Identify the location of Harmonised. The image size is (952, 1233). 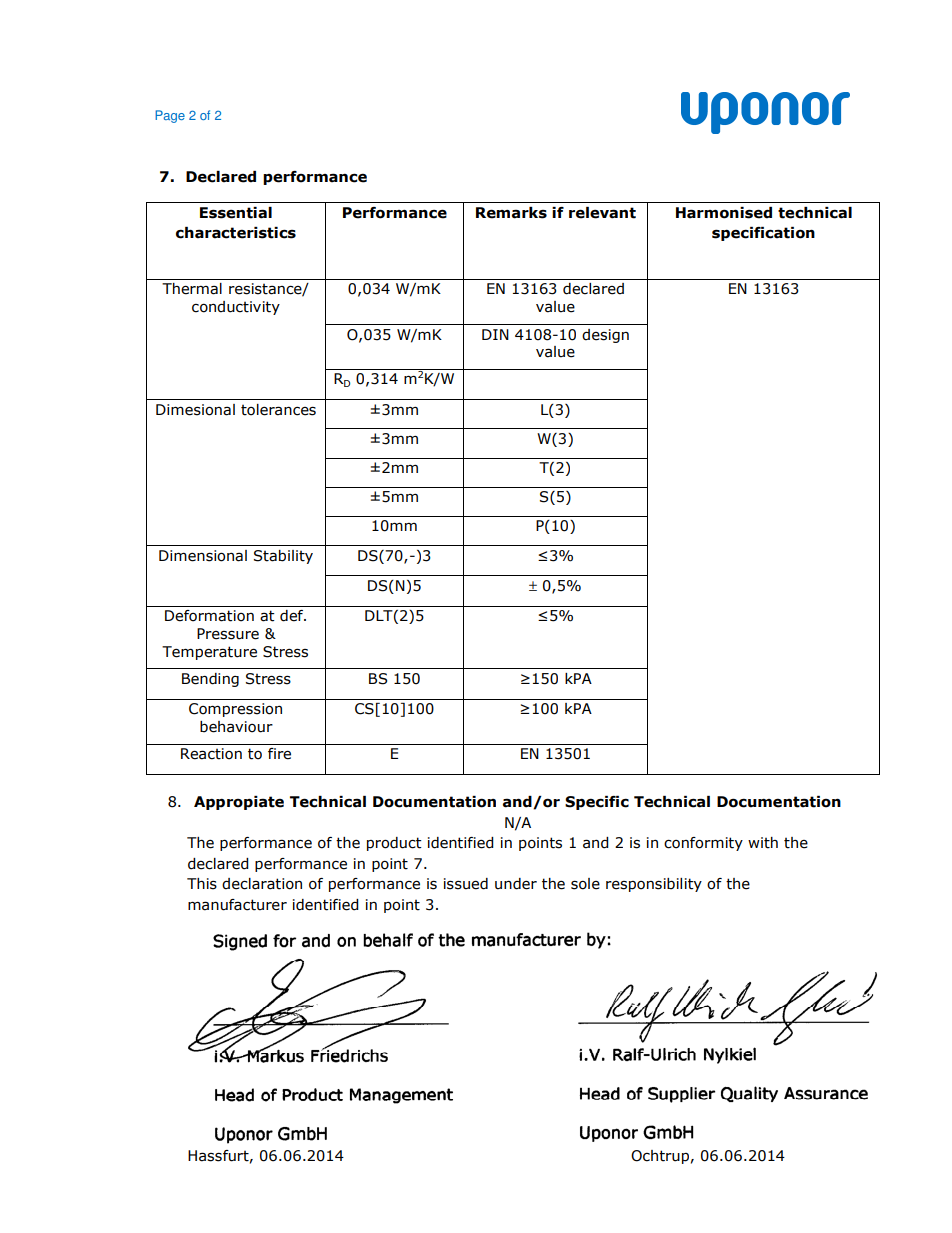
(724, 213).
